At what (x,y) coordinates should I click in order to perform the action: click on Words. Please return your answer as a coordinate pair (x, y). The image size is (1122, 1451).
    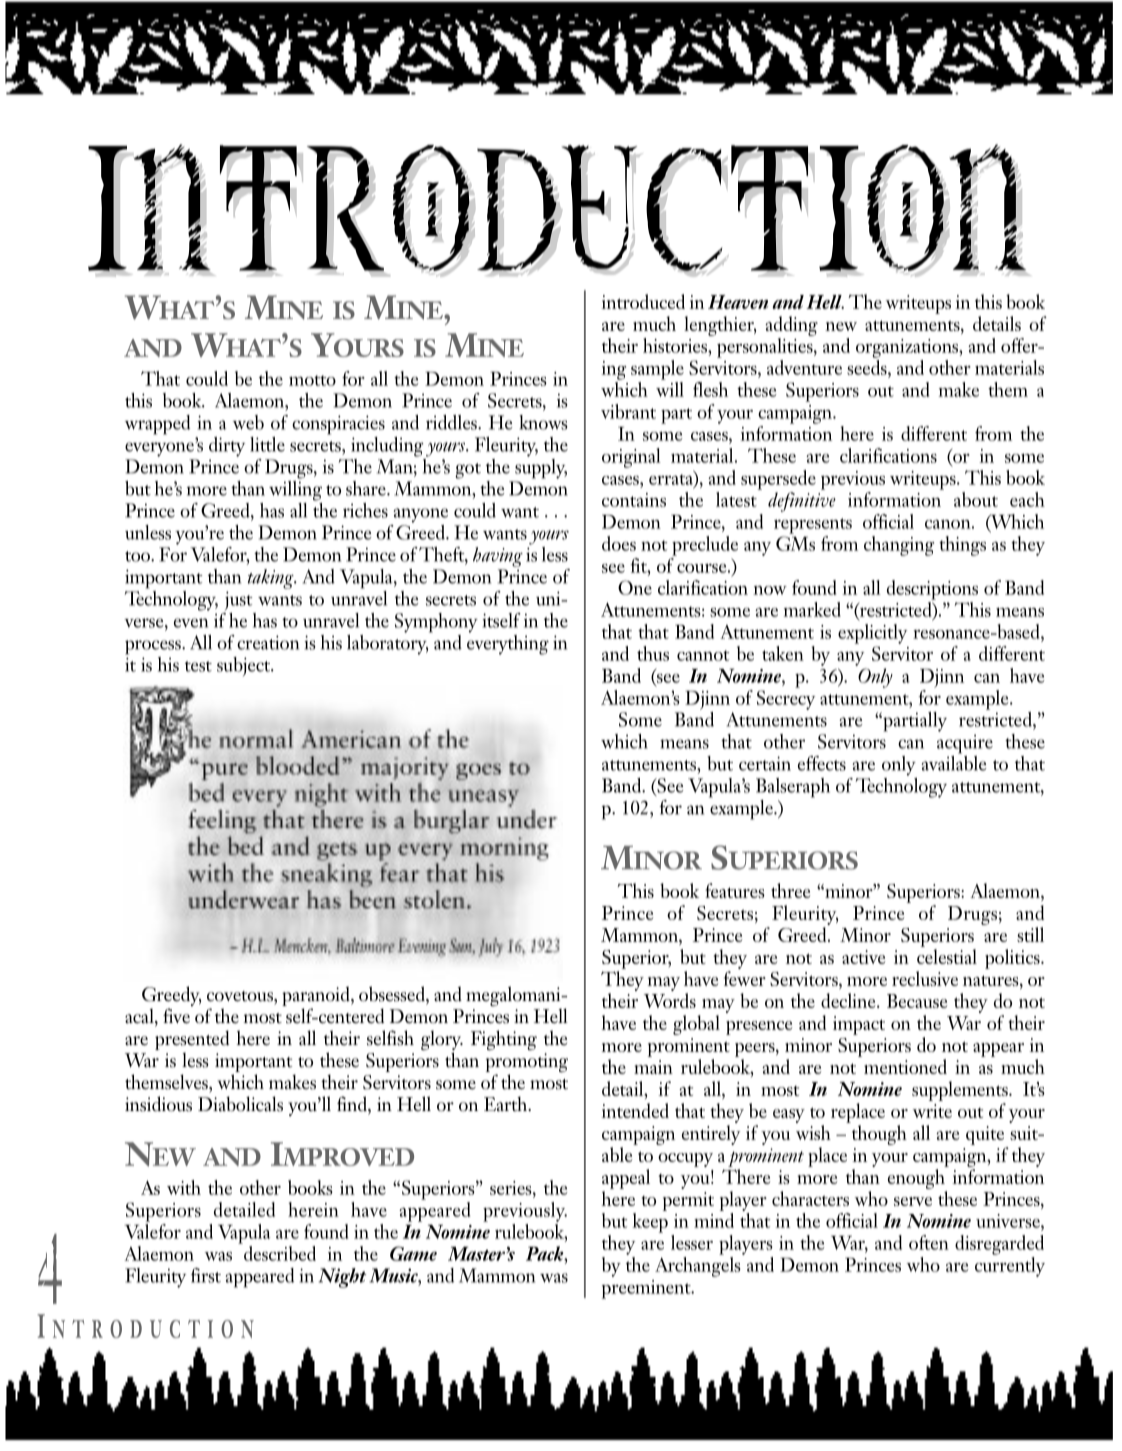
    Looking at the image, I should click on (670, 1000).
